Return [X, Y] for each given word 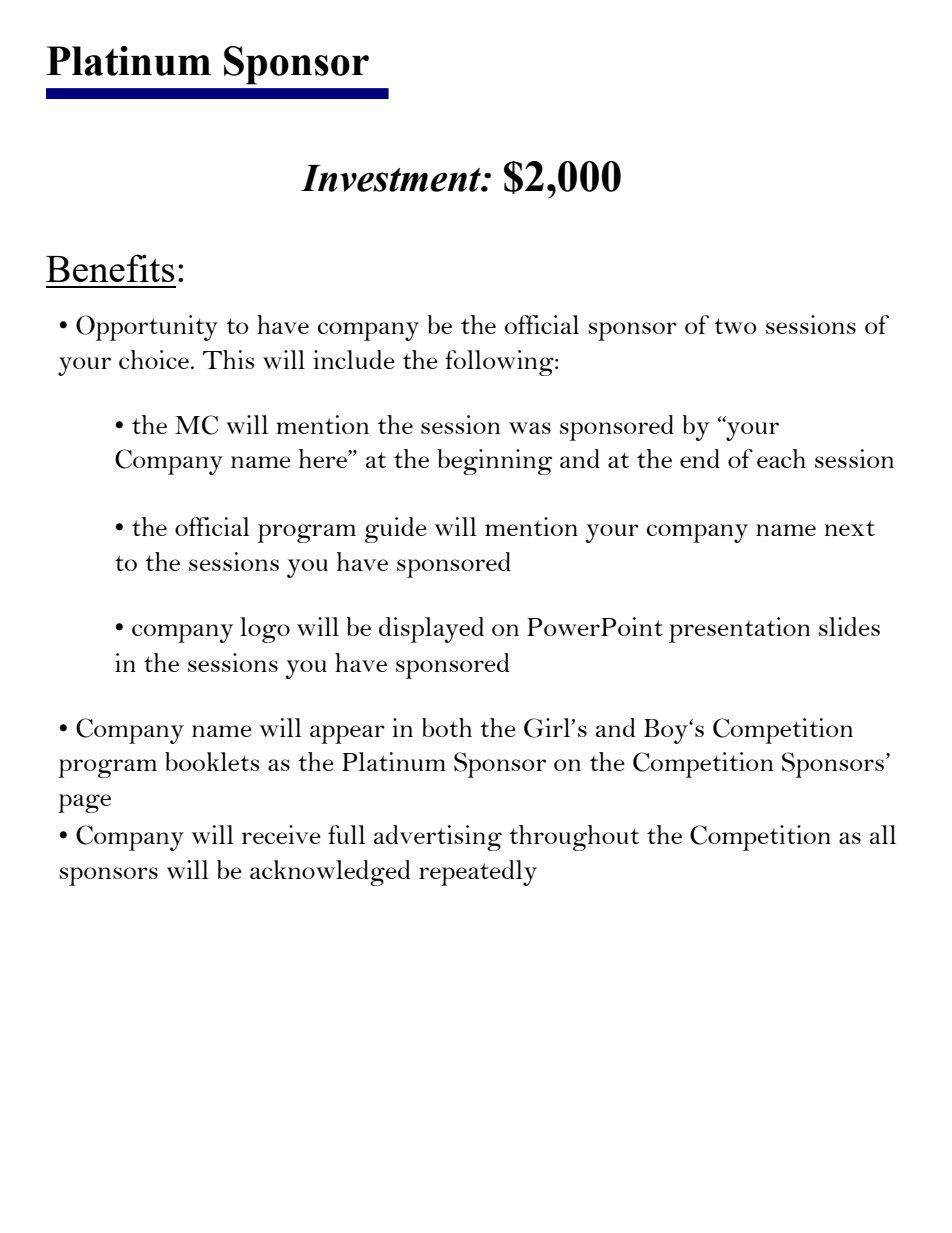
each [781, 458]
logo [265, 630]
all [883, 834]
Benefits [110, 268]
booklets [212, 761]
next [850, 528]
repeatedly [478, 873]
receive [281, 834]
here [324, 458]
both [447, 727]
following [500, 363]
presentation [739, 630]
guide [396, 530]
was [530, 428]
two [735, 326]
